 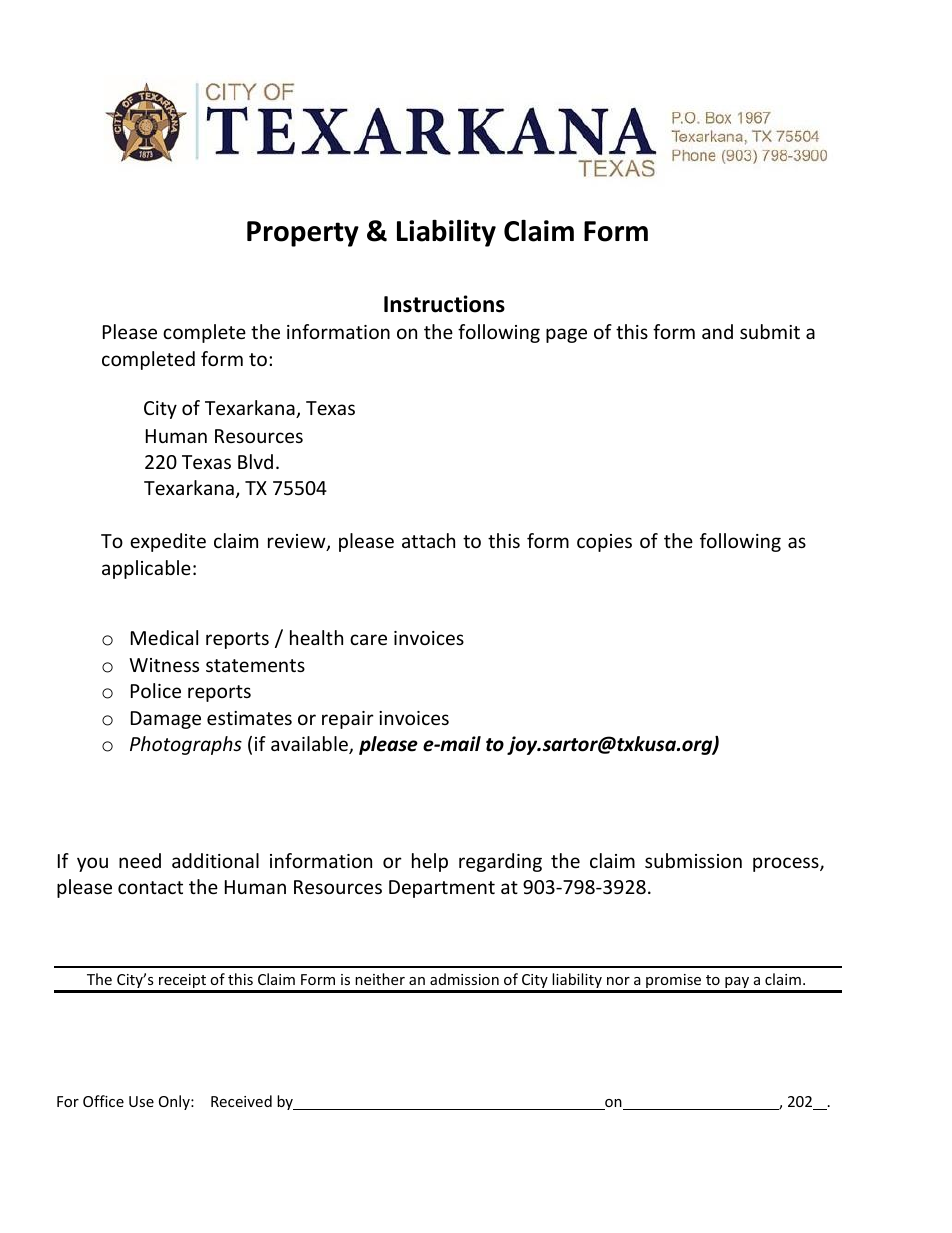 I want to click on expedite, so click(x=168, y=542).
